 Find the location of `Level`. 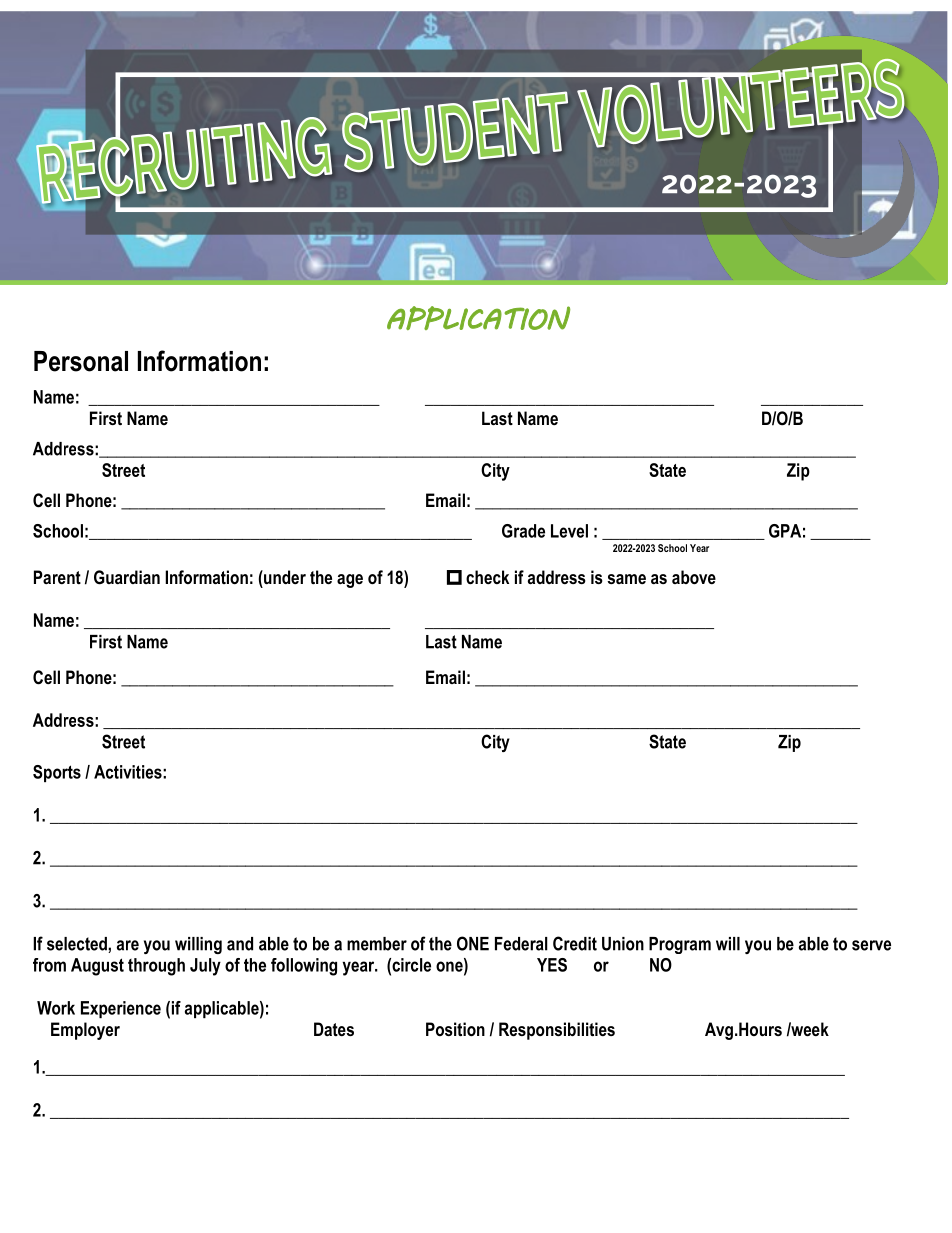

Level is located at coordinates (569, 531).
